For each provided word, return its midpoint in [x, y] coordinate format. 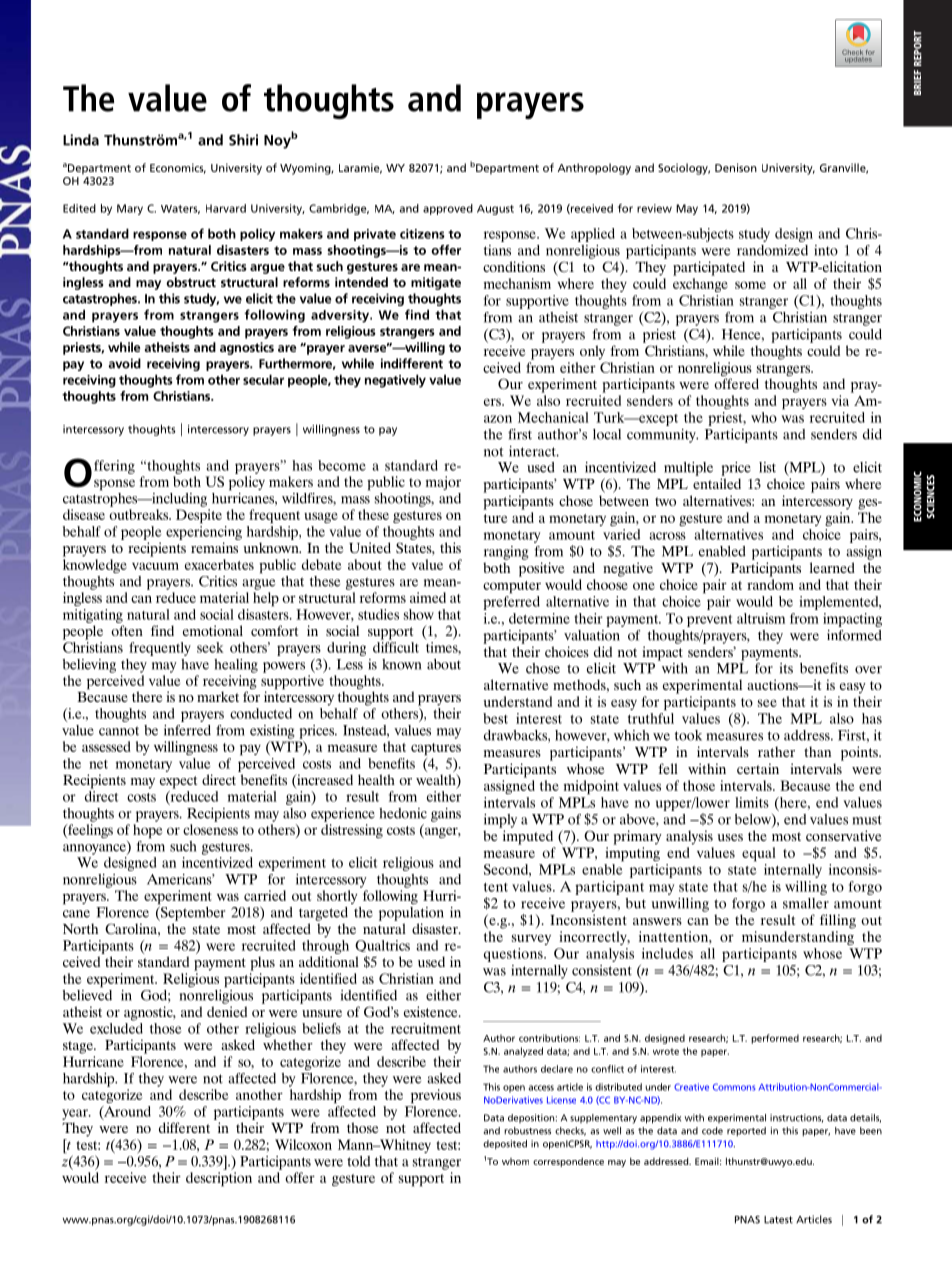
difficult [396, 647]
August [495, 210]
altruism [761, 618]
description [219, 1179]
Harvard [226, 208]
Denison [736, 167]
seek [210, 647]
